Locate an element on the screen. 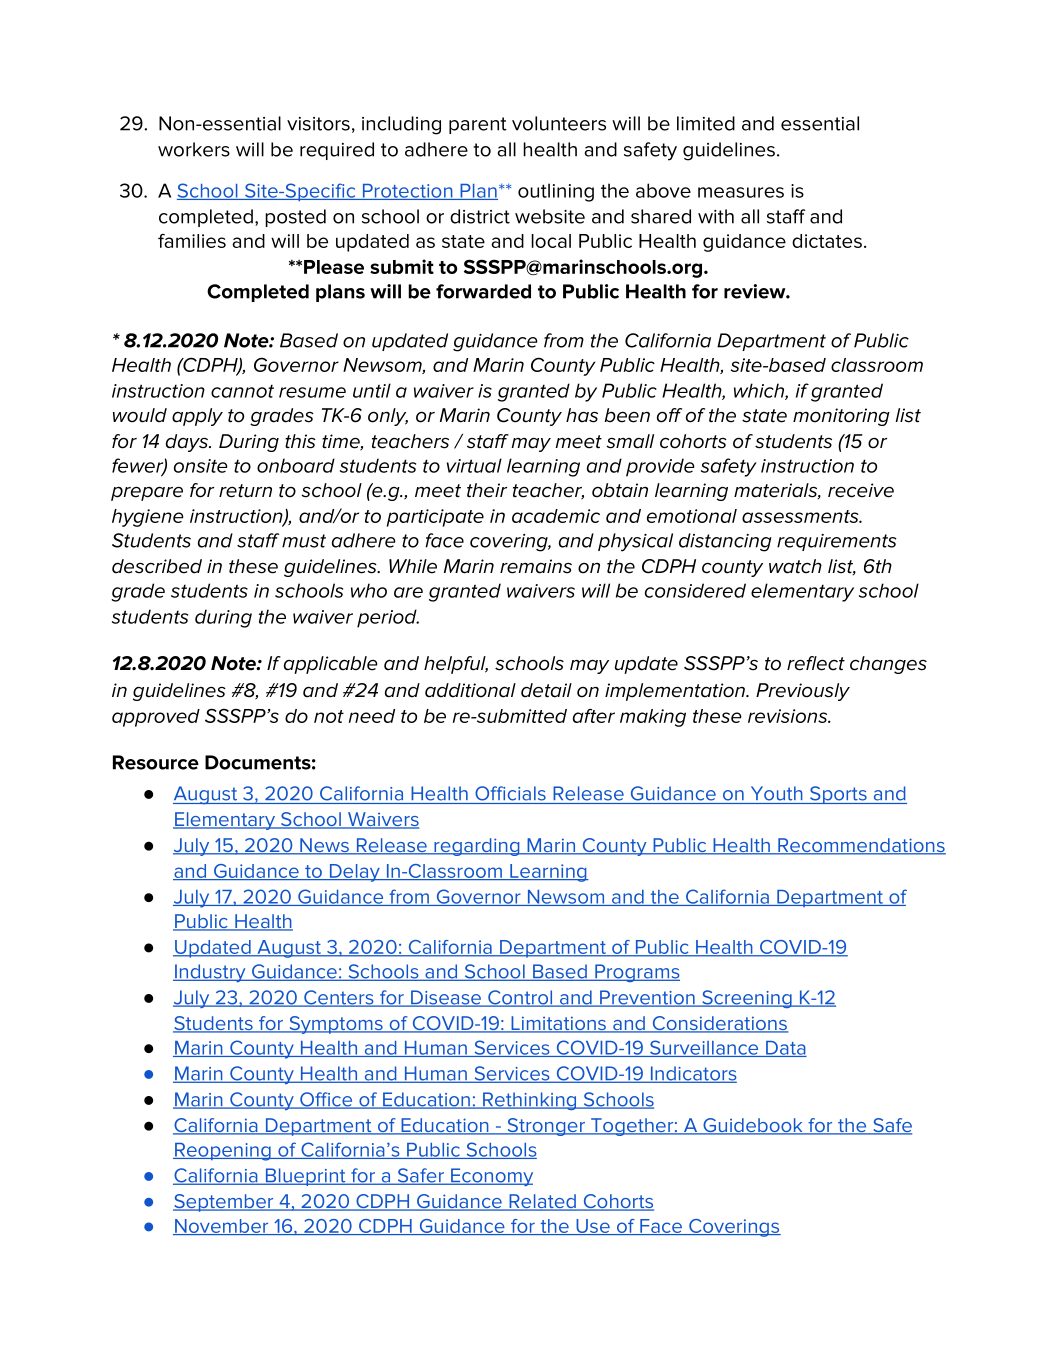 The image size is (1053, 1363). workers is located at coordinates (194, 149).
